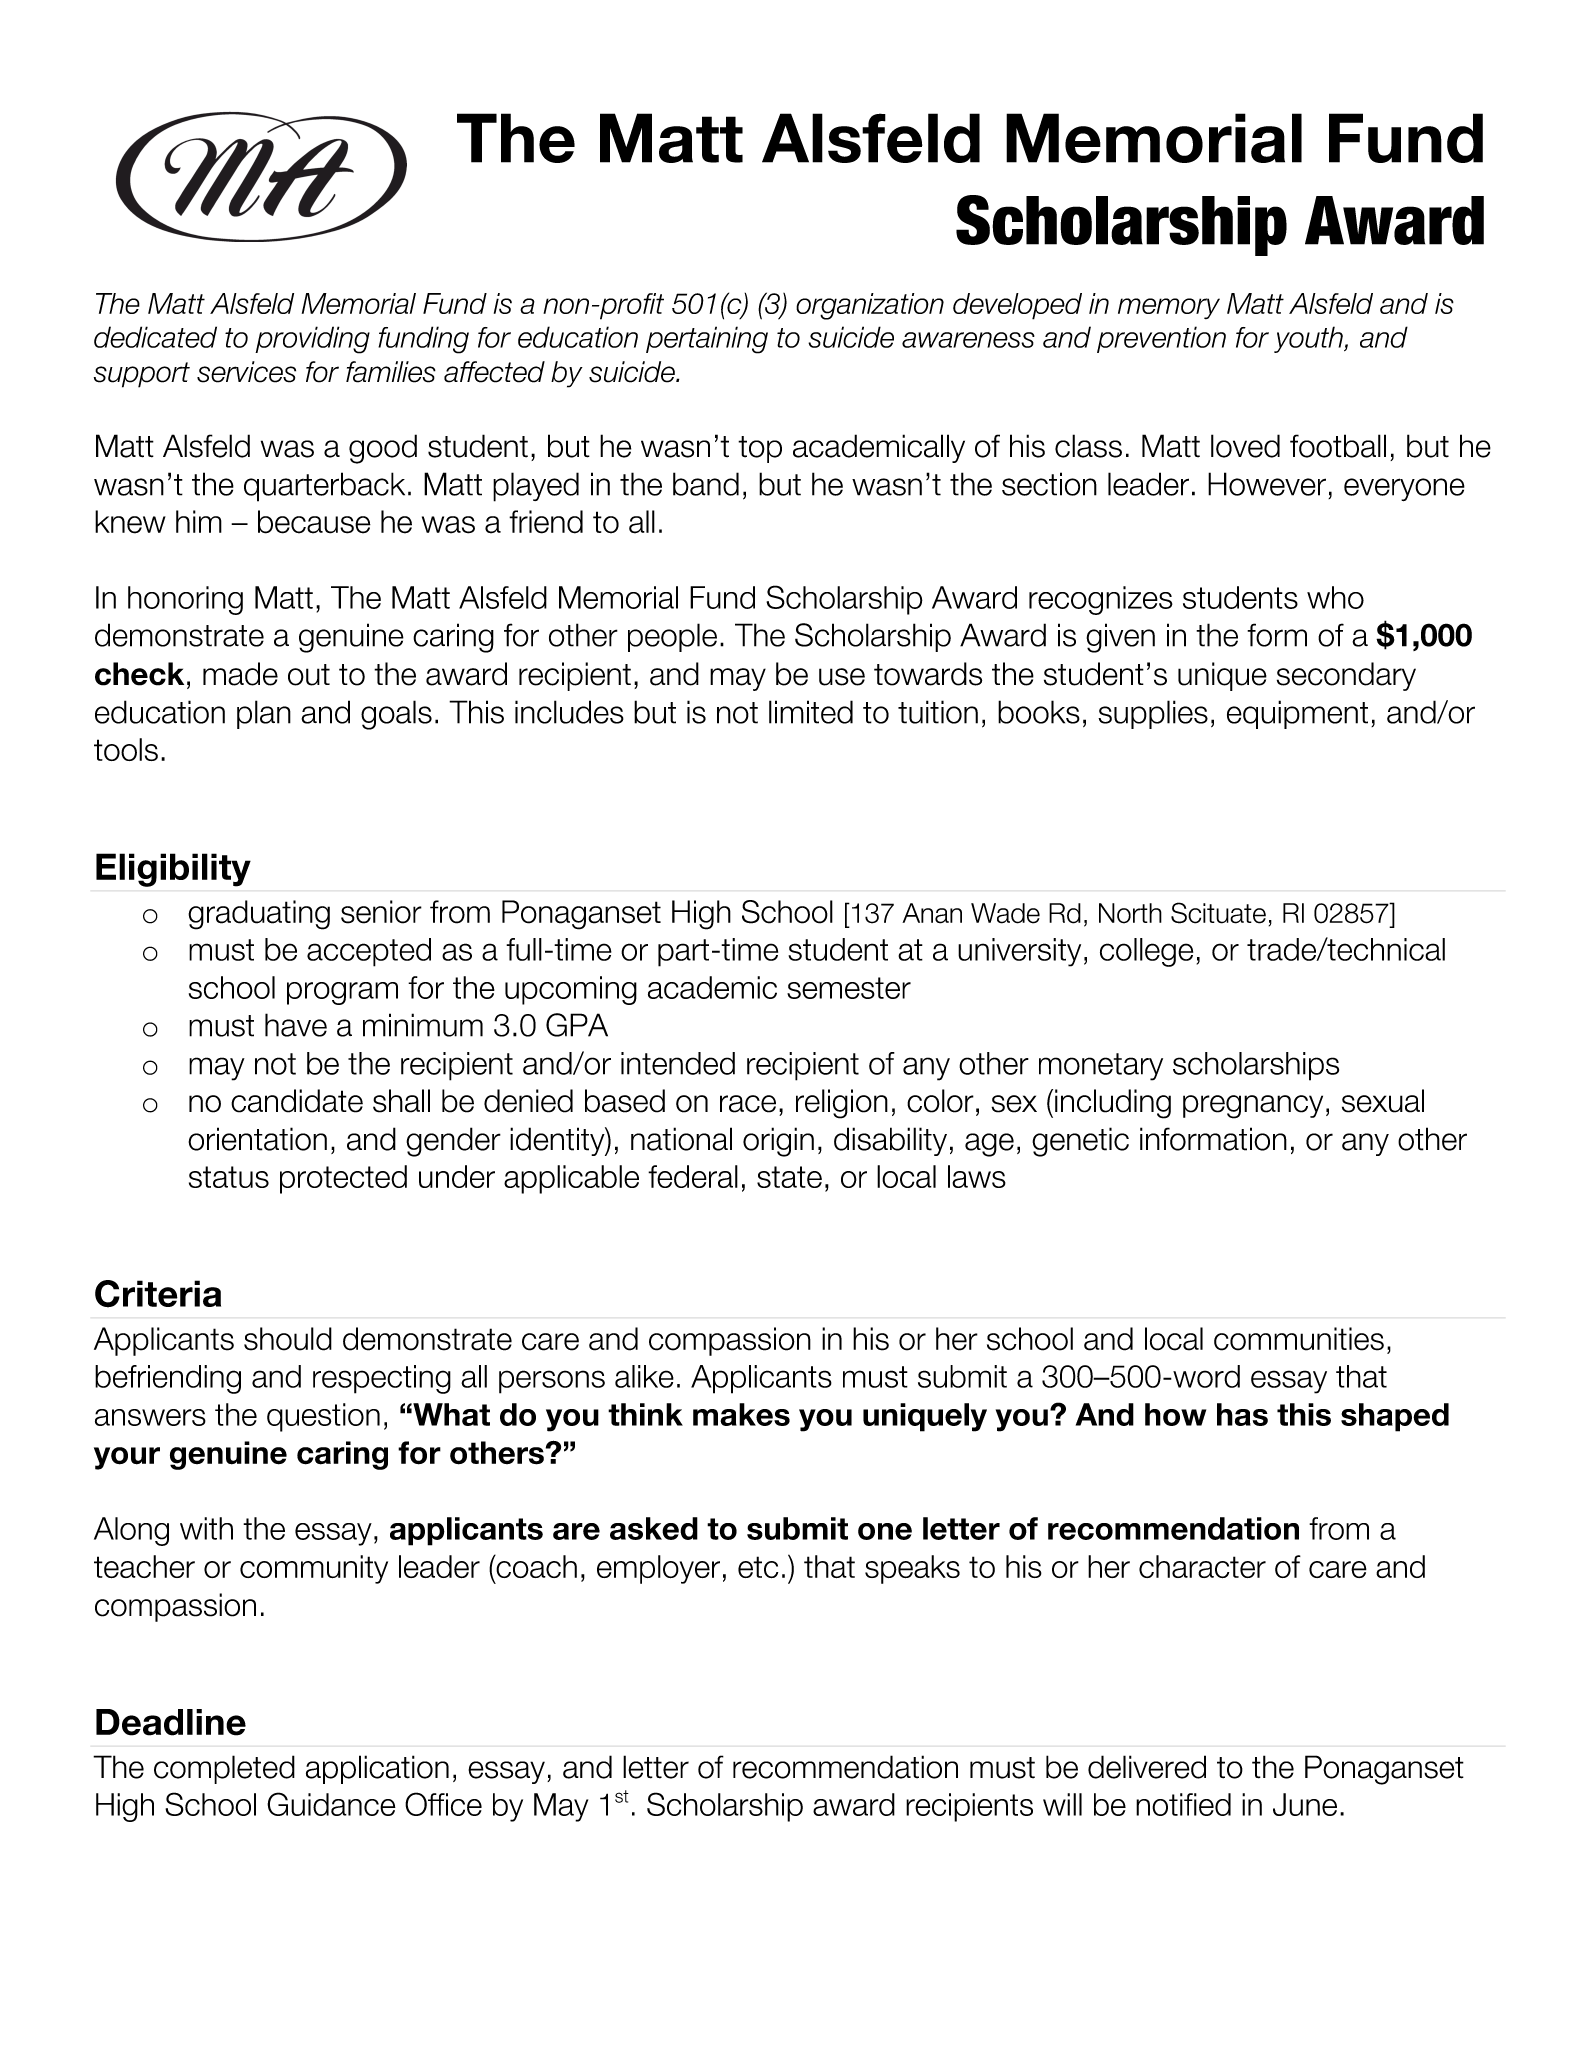 This screenshot has height=2066, width=1596. What do you see at coordinates (707, 340) in the screenshot?
I see `pertaining` at bounding box center [707, 340].
